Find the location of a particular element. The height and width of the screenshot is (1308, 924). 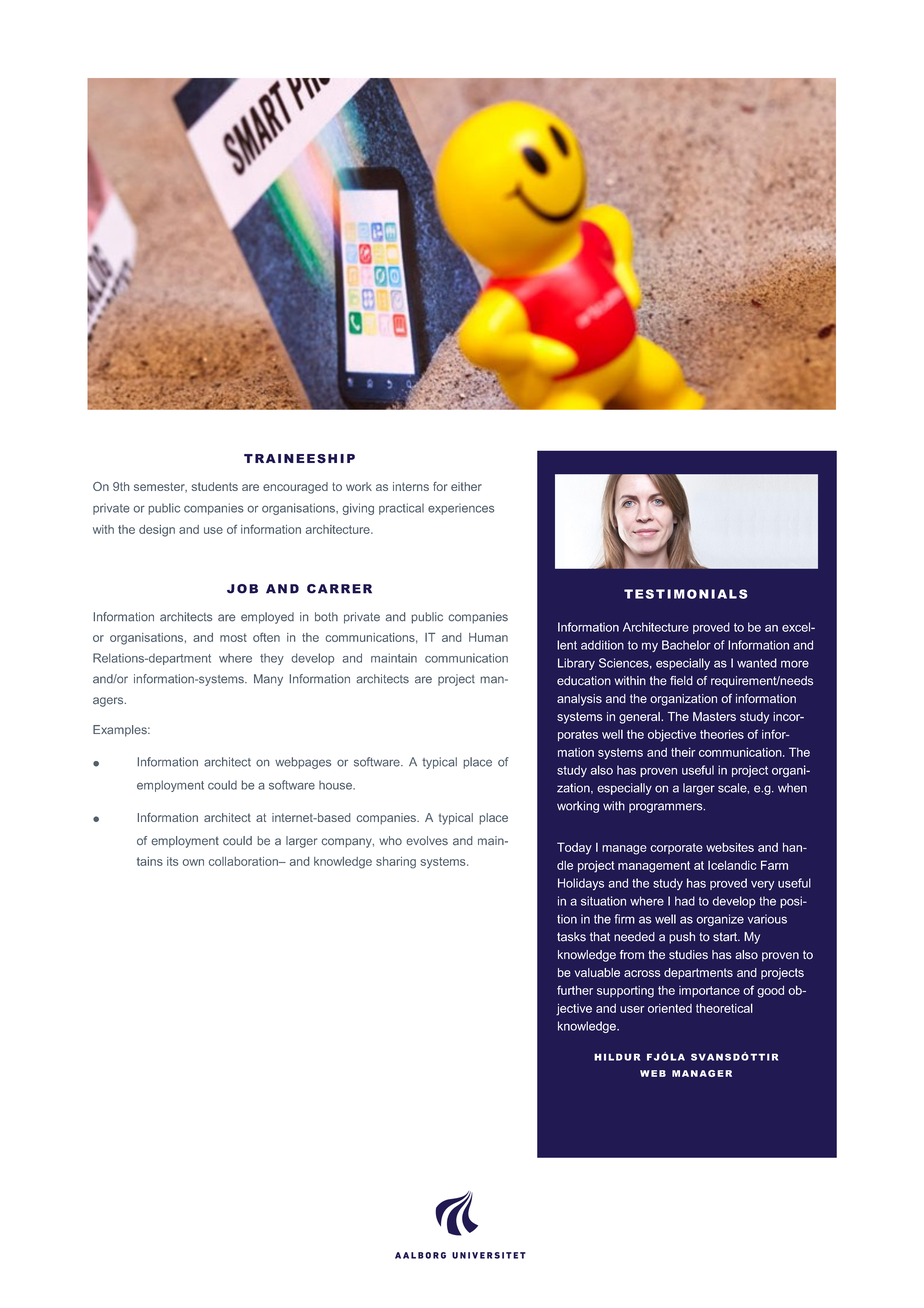

Human is located at coordinates (488, 637).
